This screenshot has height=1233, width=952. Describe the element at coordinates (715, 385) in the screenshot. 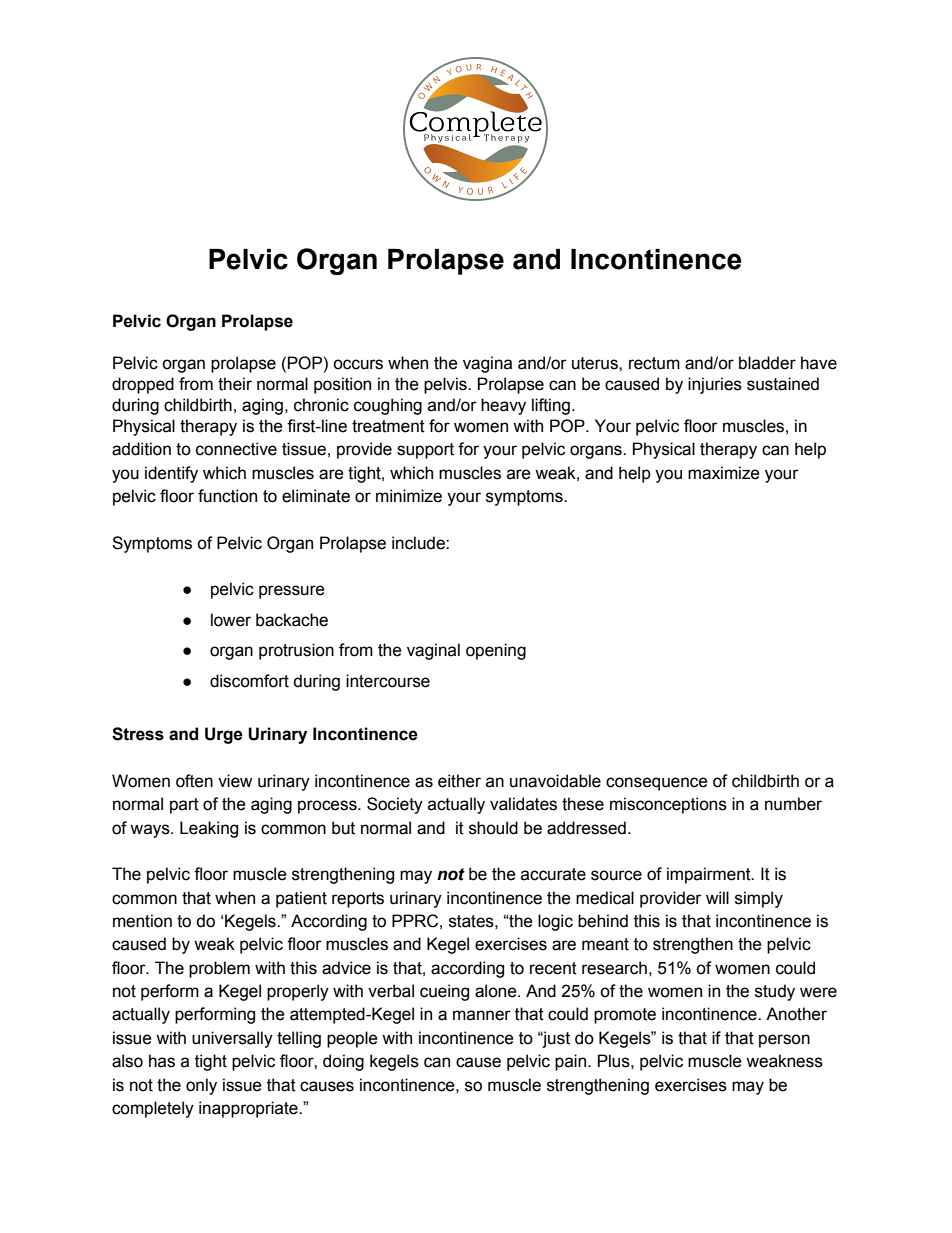

I see `injuries` at that location.
